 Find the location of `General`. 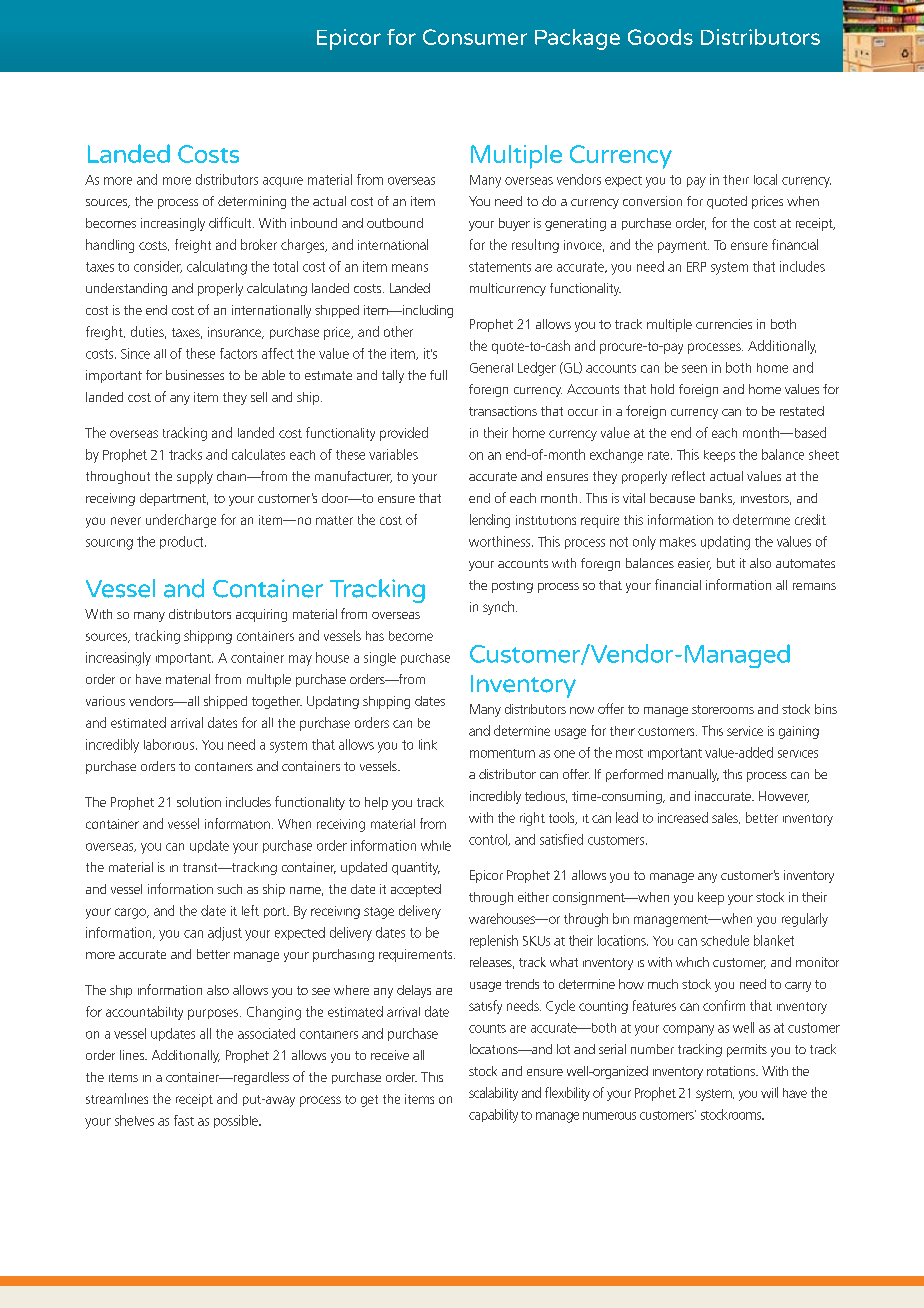

General is located at coordinates (491, 368).
